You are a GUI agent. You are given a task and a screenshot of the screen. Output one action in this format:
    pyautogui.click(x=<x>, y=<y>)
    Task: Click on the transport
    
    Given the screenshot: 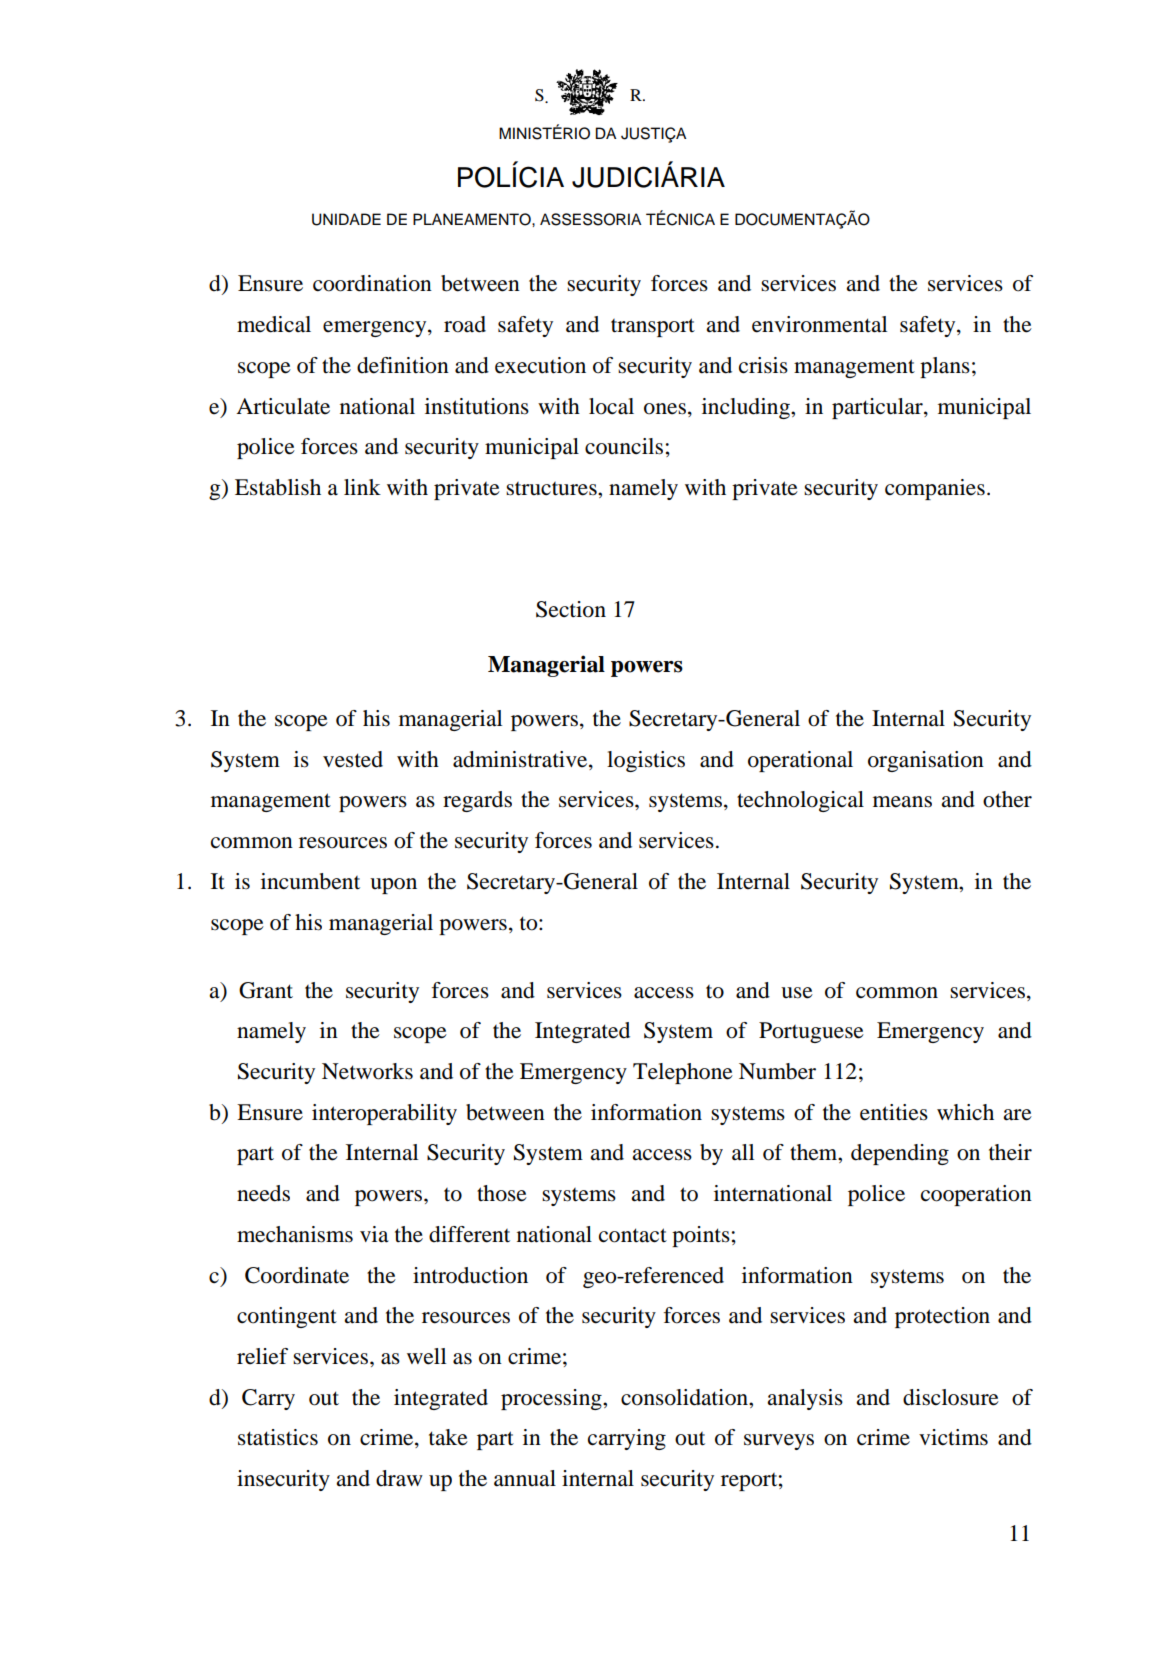 What is the action you would take?
    pyautogui.click(x=653, y=327)
